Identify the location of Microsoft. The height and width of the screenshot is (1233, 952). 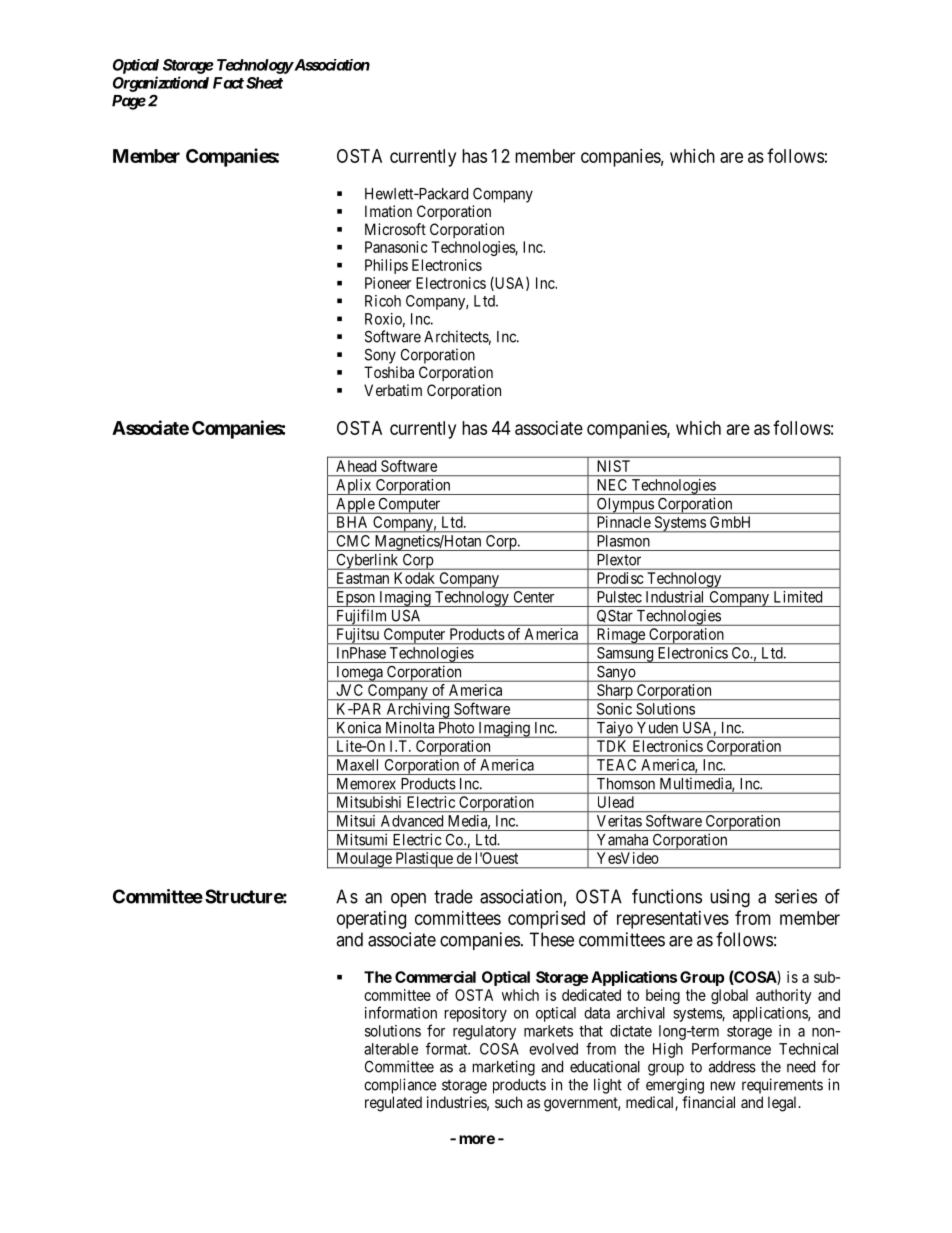
(395, 229).
